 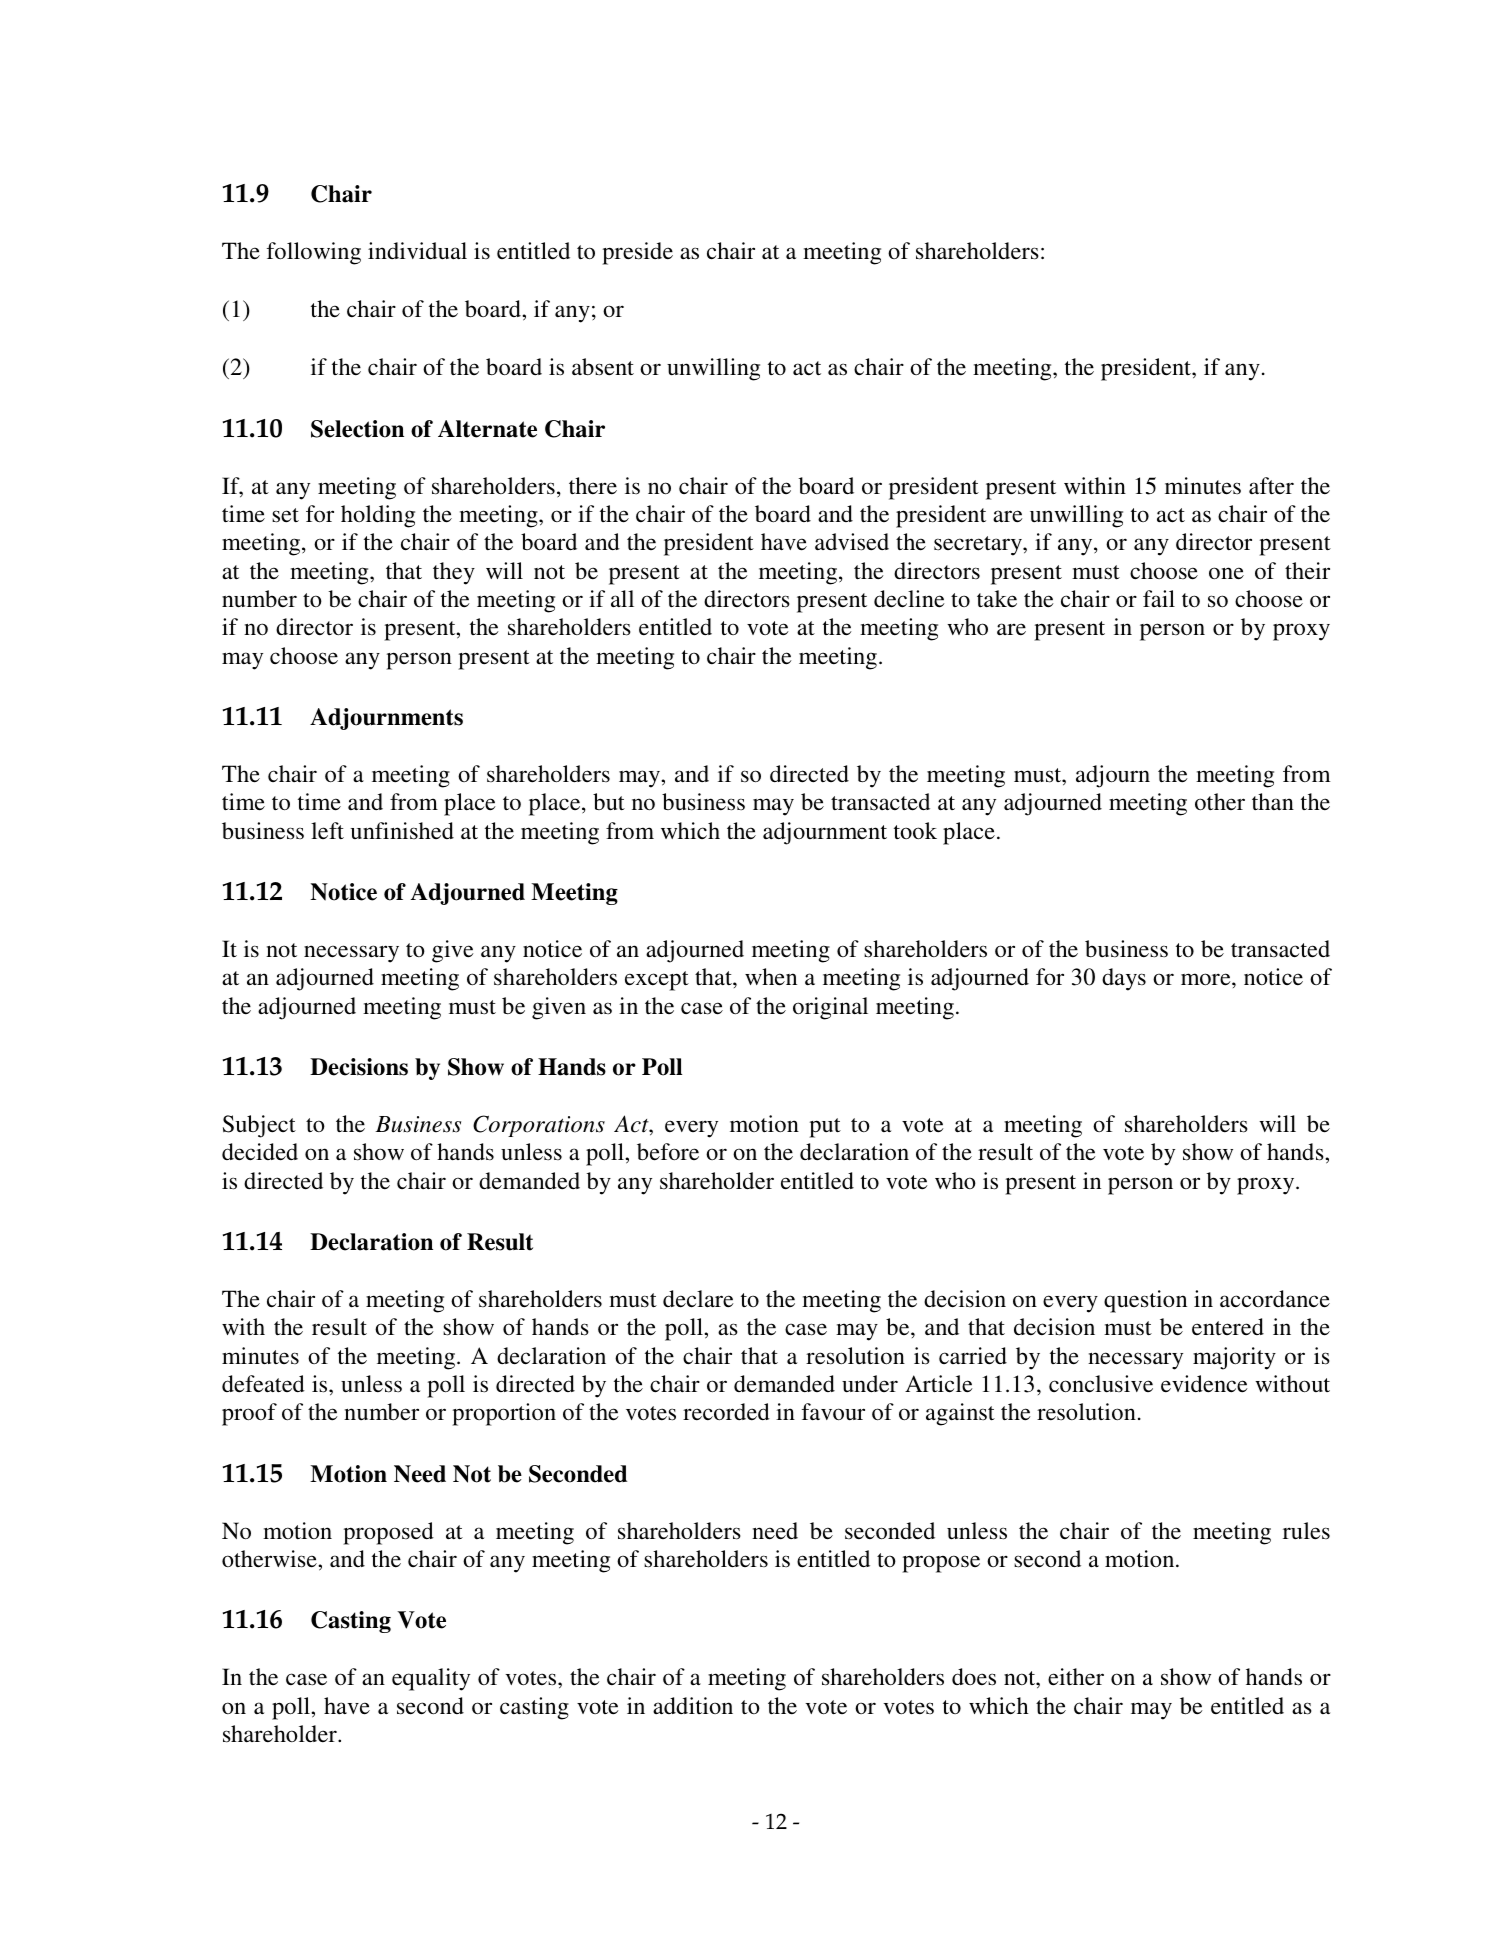 I want to click on question, so click(x=1145, y=1301).
